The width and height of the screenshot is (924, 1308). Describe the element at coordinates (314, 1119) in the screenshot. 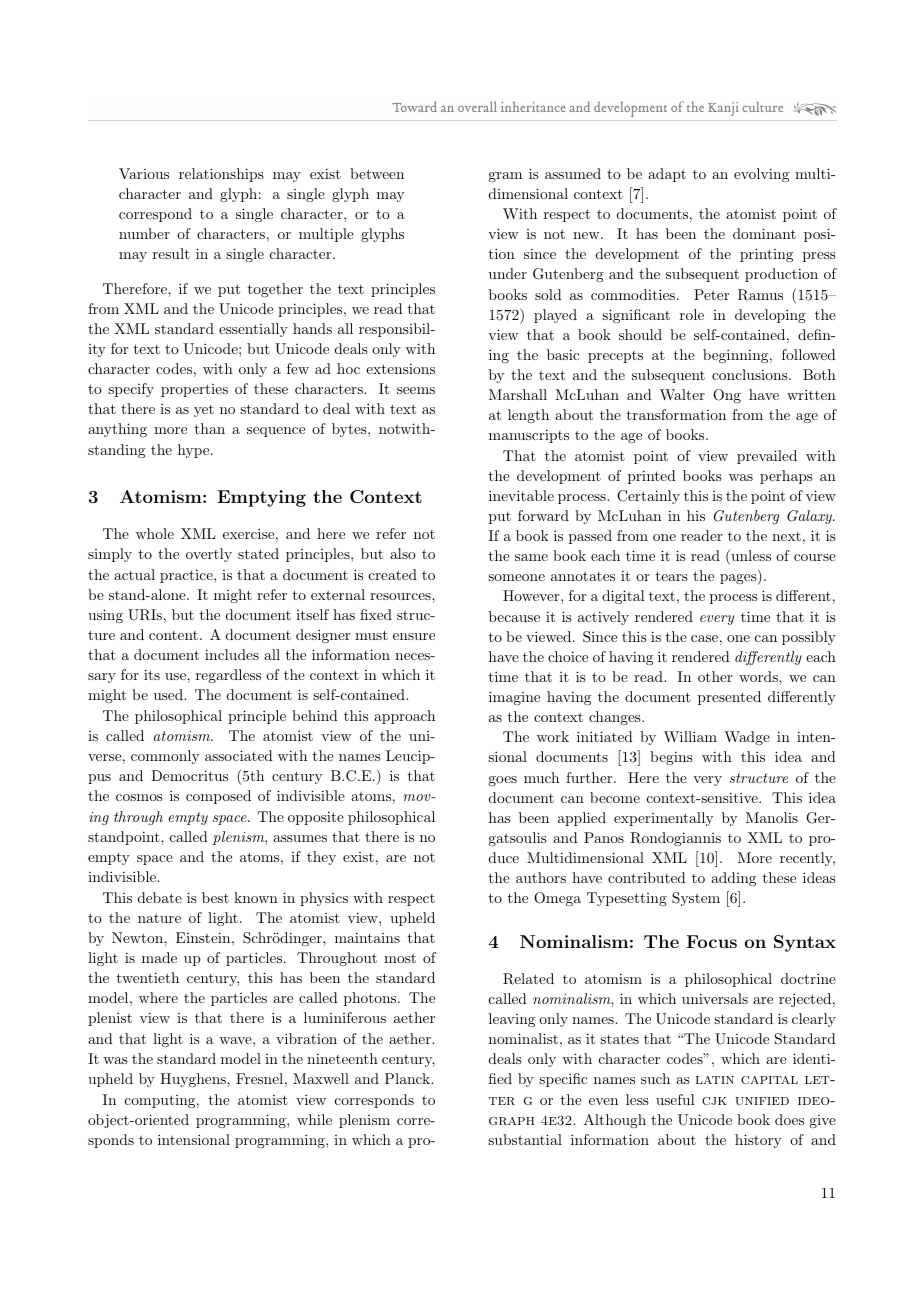

I see `while` at that location.
